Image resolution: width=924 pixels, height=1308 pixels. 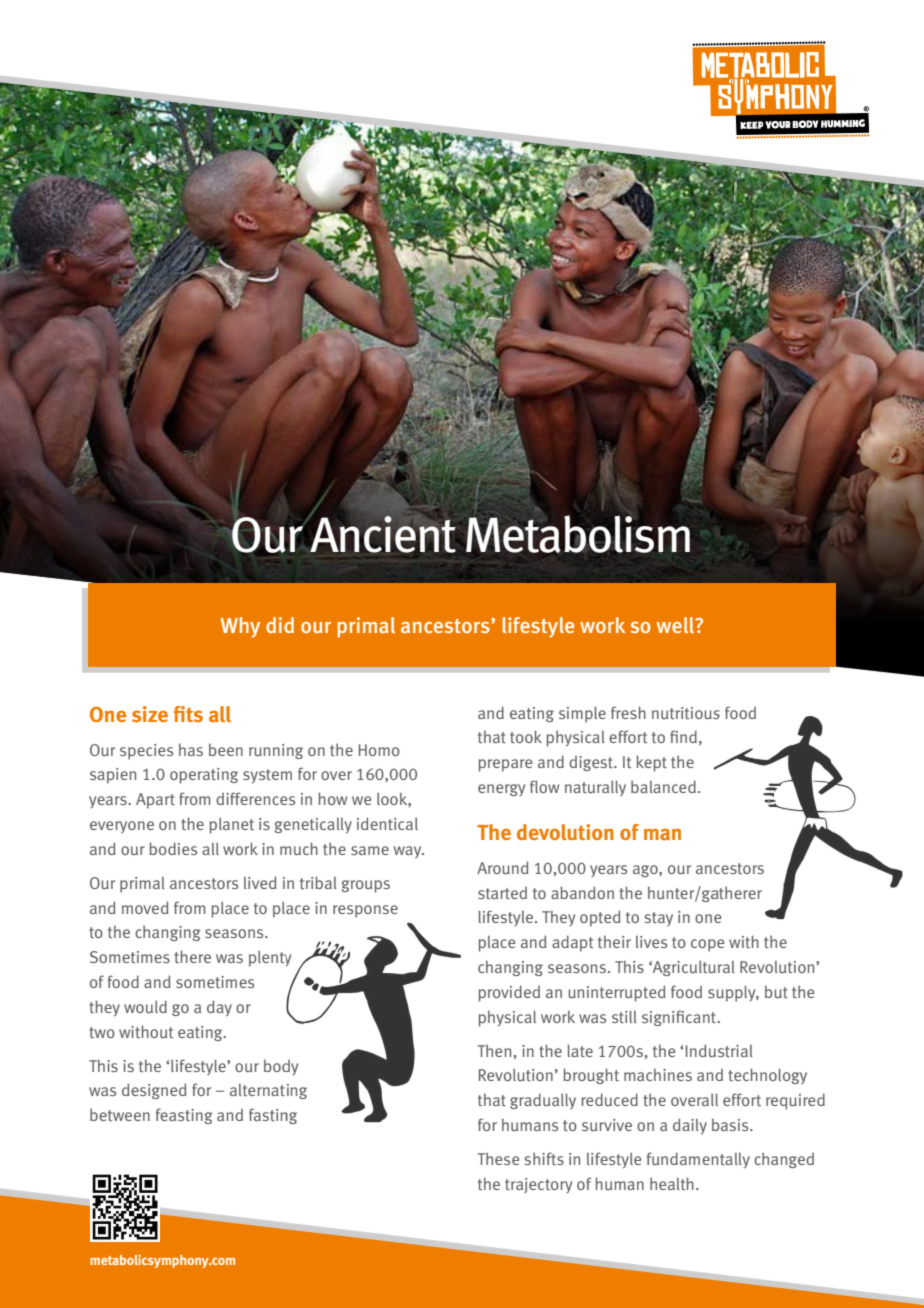 I want to click on Why, so click(x=240, y=627).
